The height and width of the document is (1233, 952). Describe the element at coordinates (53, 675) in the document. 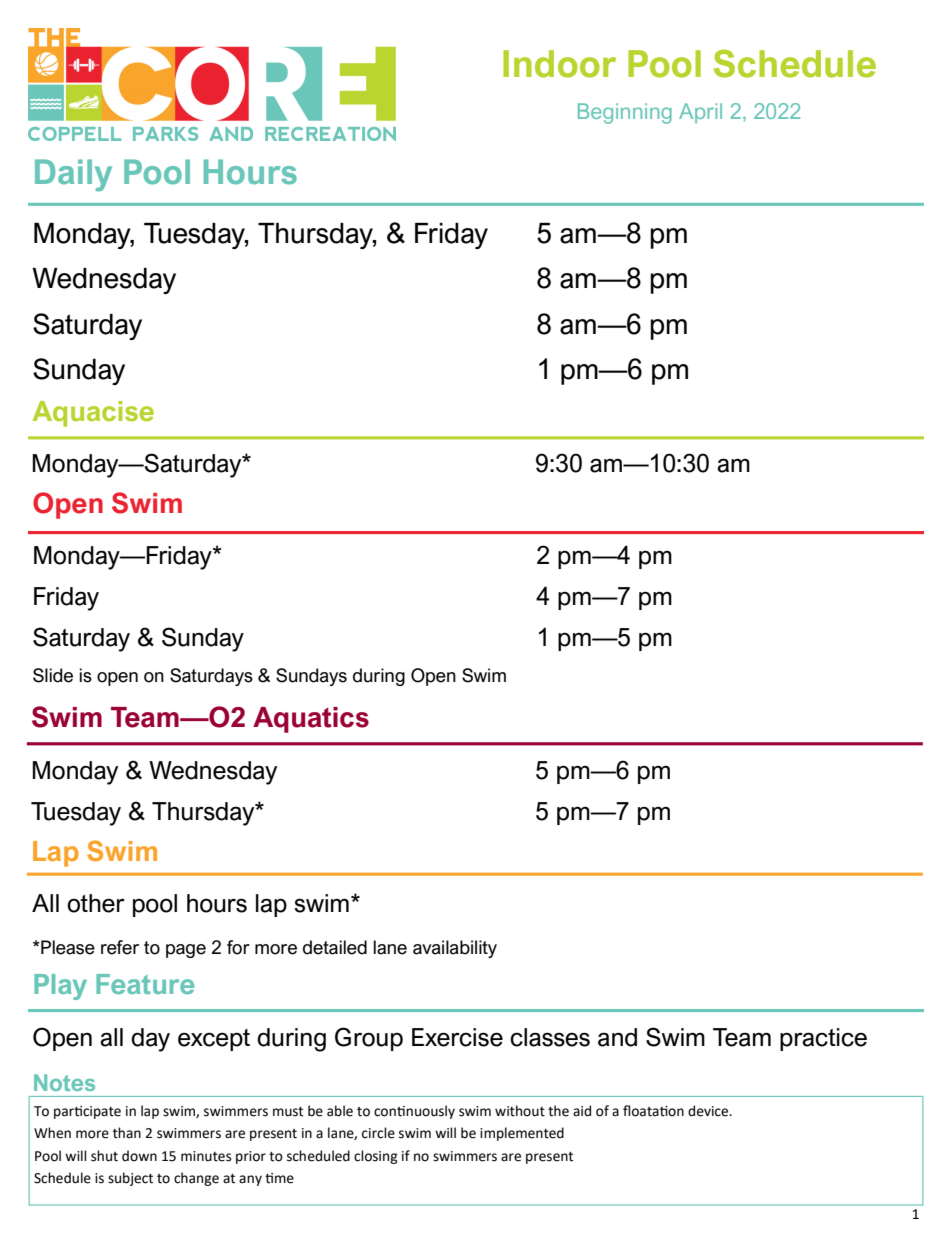

I see `Slide` at that location.
